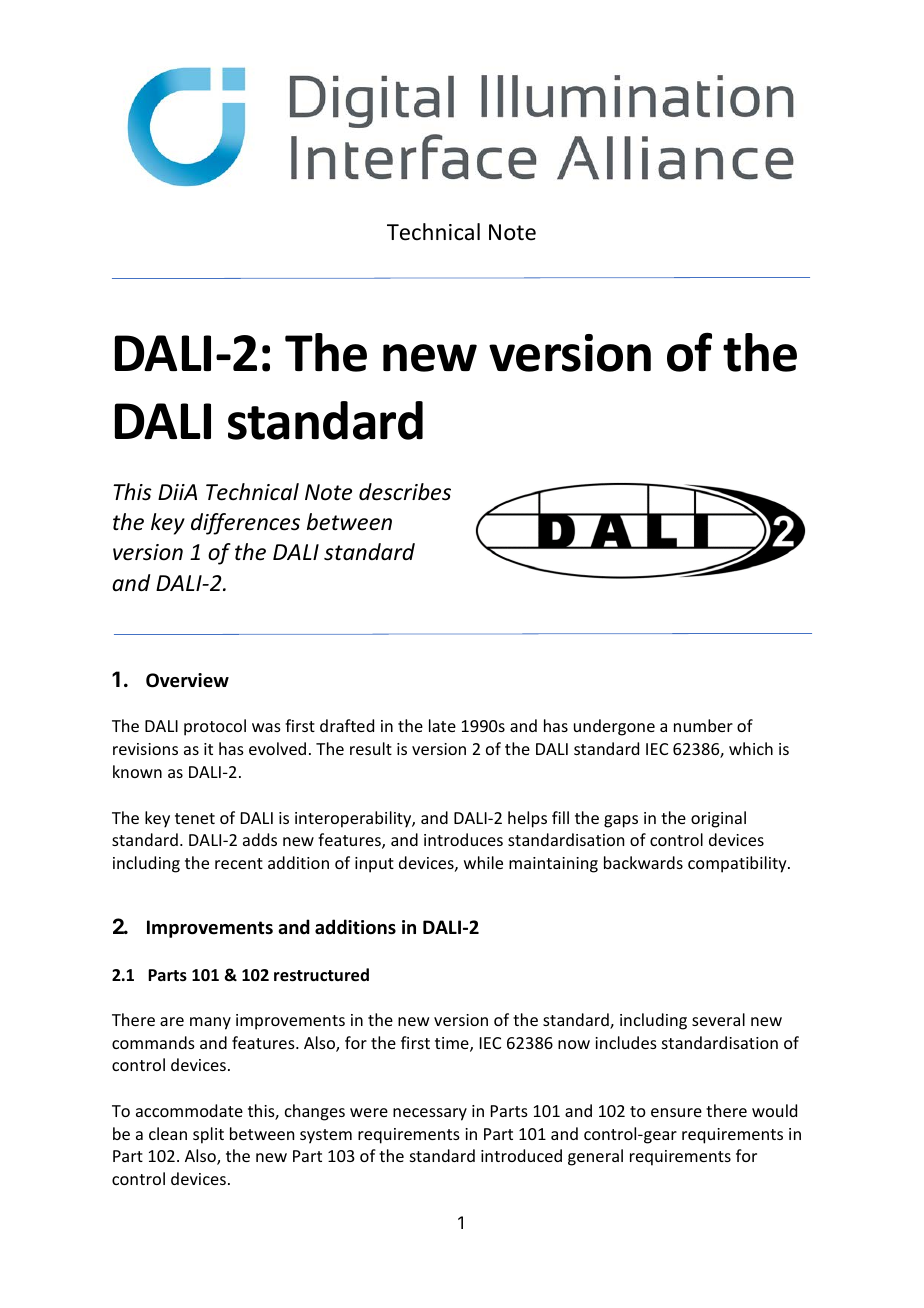 This page has height=1308, width=924. Describe the element at coordinates (371, 748) in the page. I see `result` at that location.
